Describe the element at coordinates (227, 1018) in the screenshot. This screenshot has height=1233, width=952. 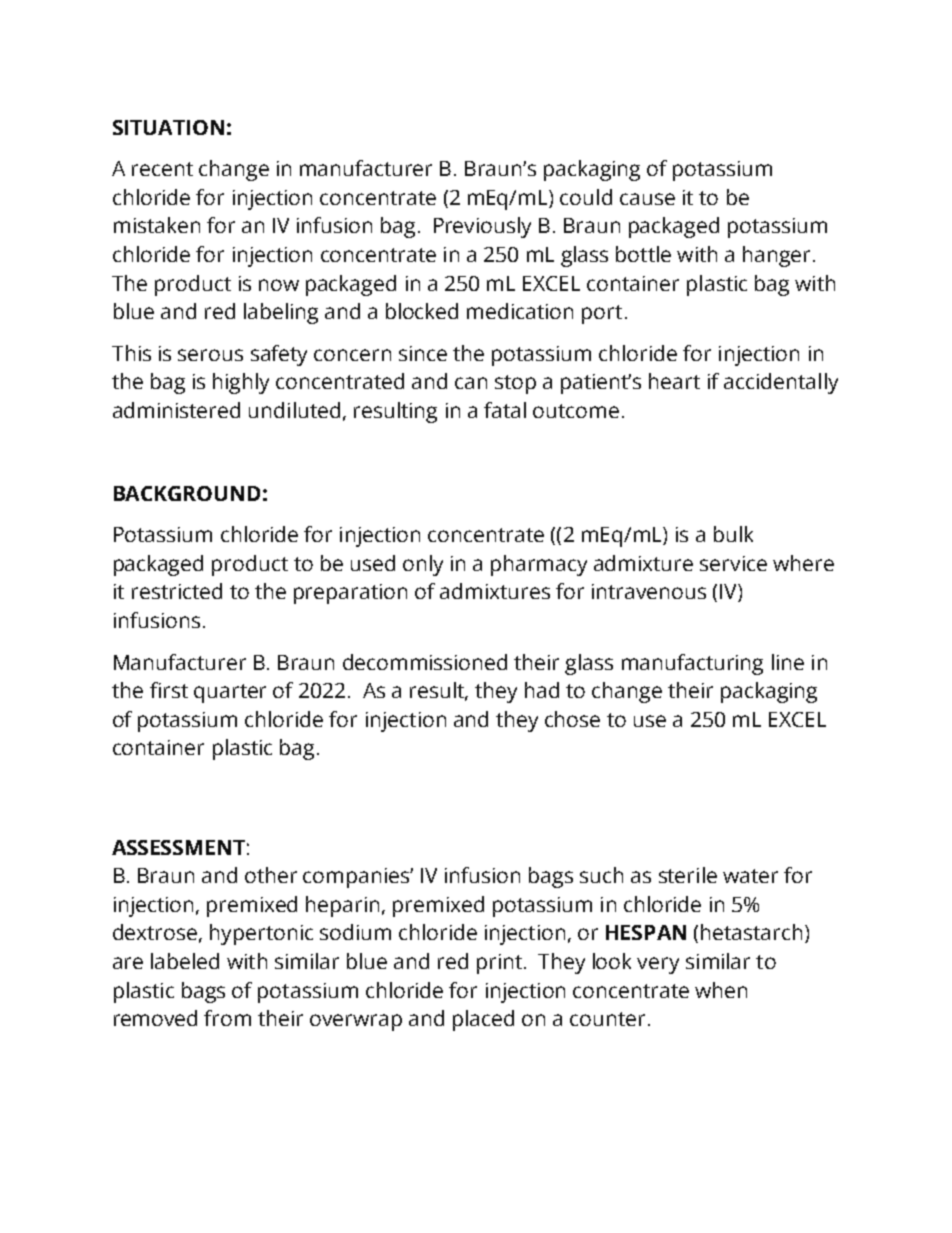
I see `from` at that location.
